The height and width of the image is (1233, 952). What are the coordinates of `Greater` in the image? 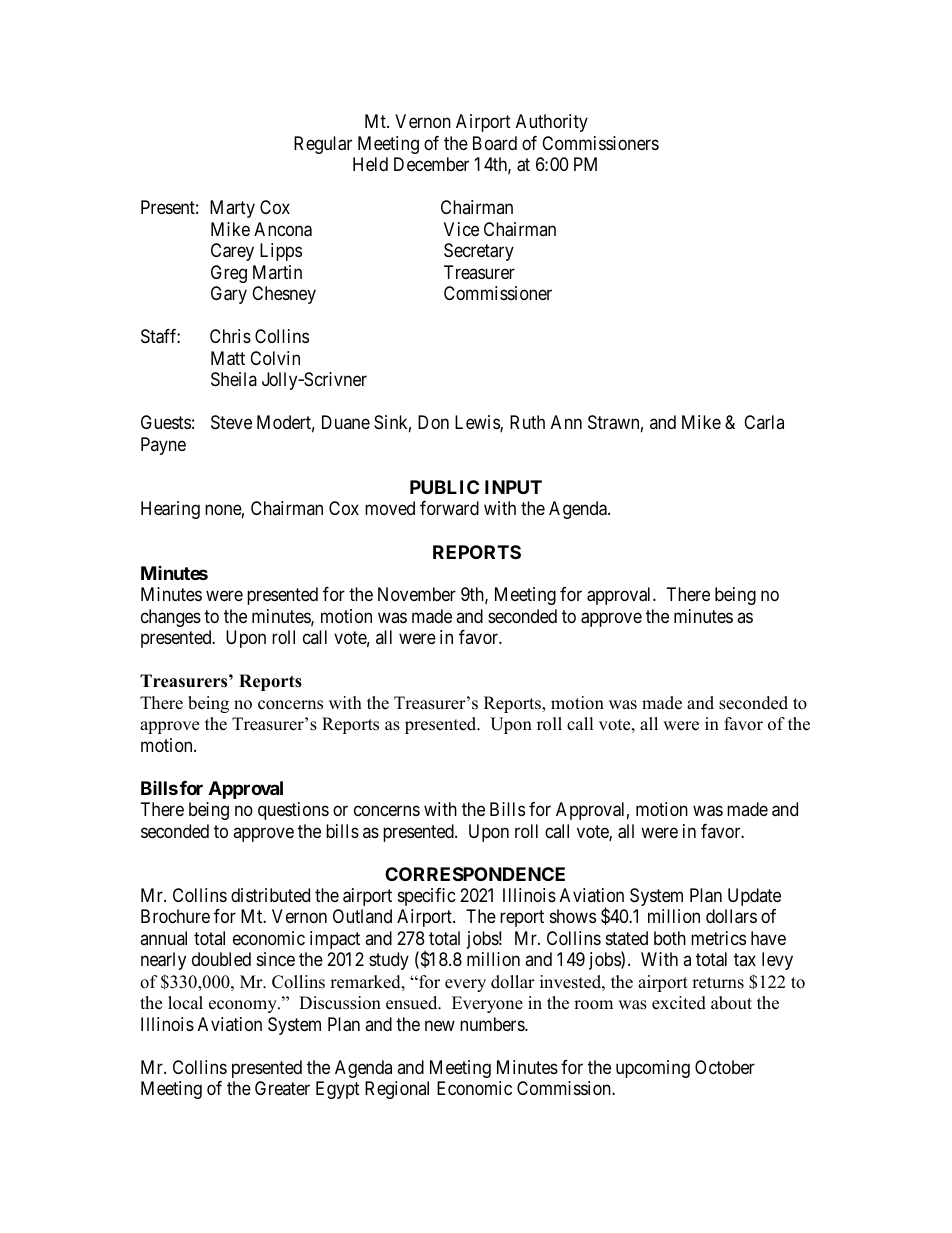 It's located at (282, 1088).
